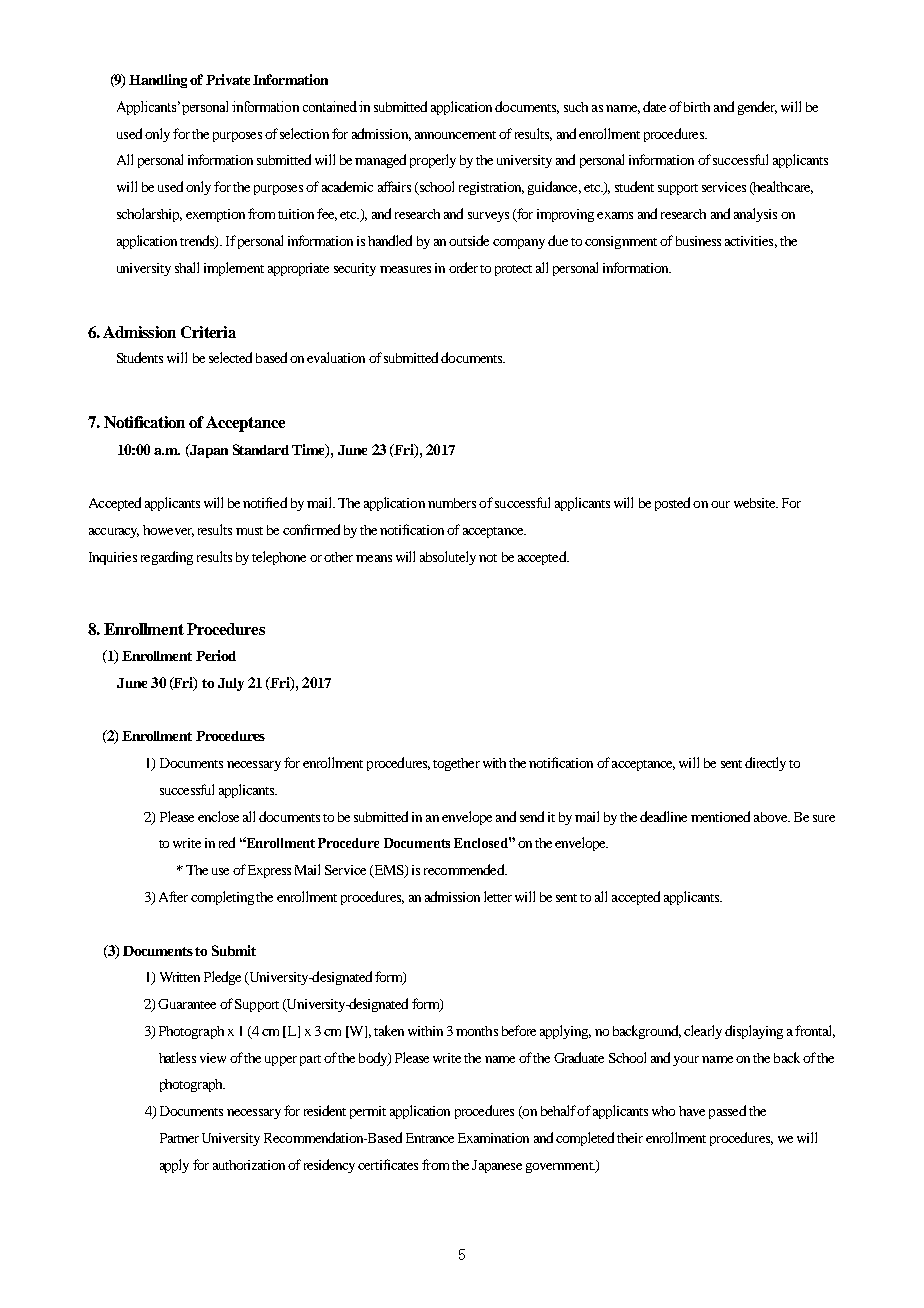 The width and height of the screenshot is (924, 1308). I want to click on absolutely, so click(448, 558).
